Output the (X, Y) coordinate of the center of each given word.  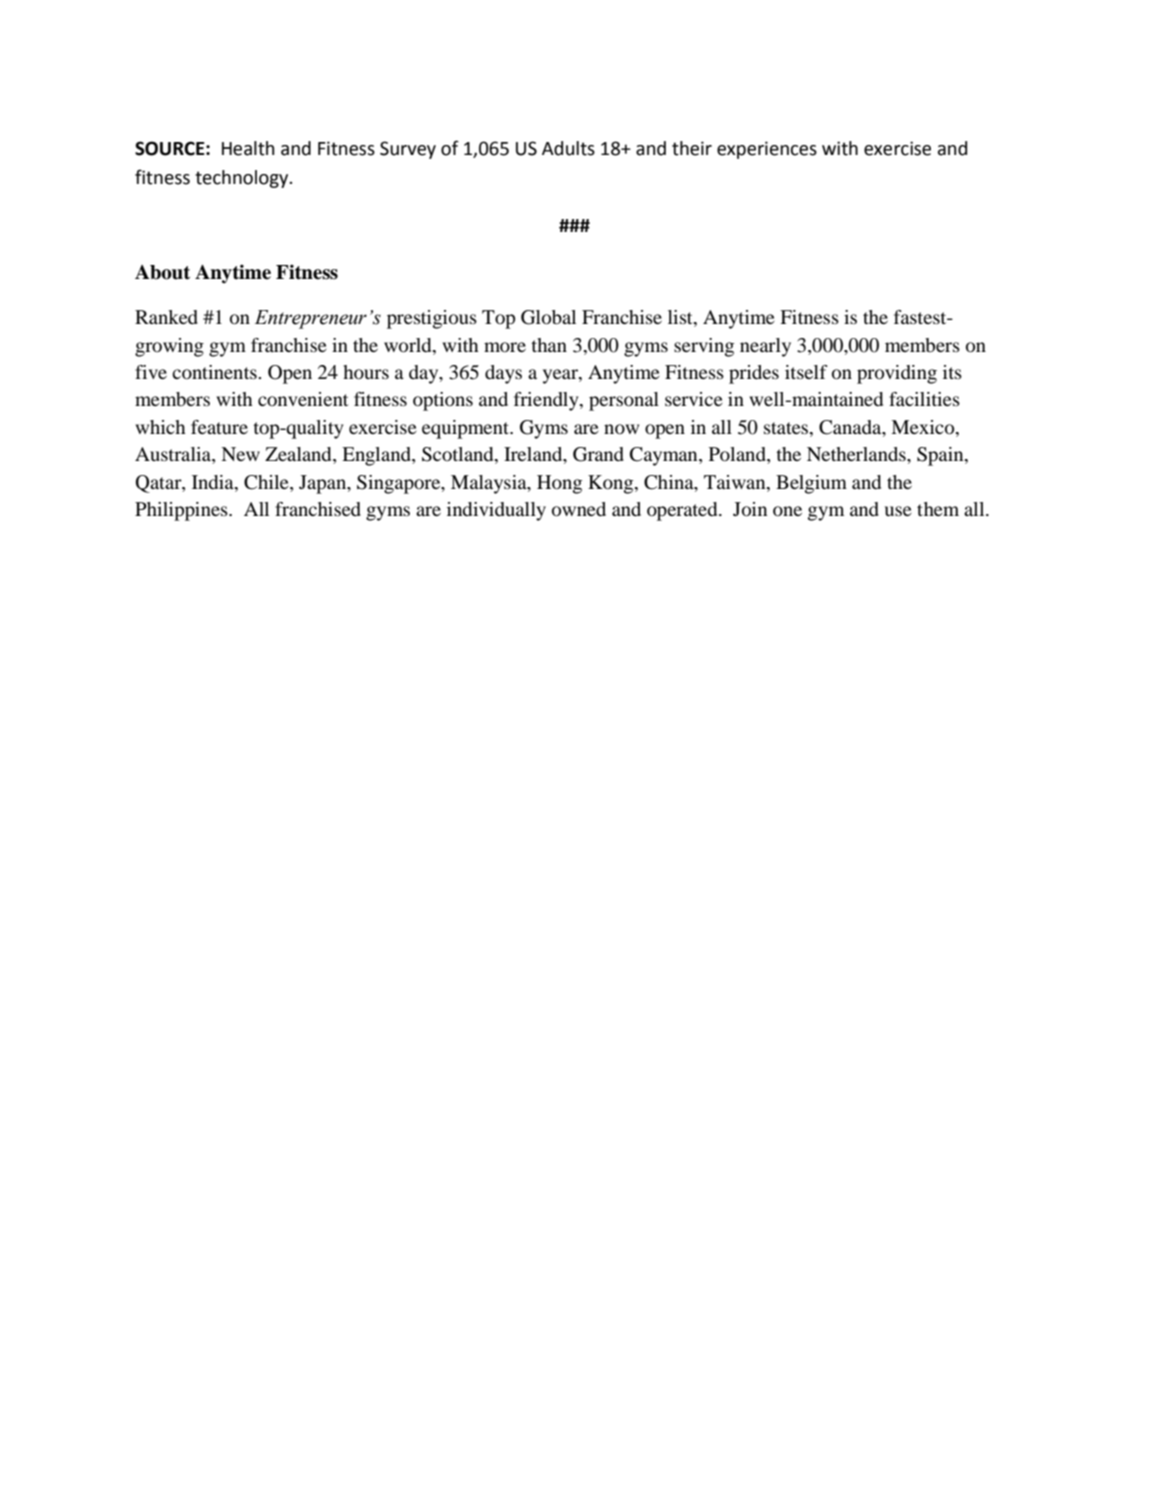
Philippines (182, 511)
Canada (851, 427)
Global (548, 317)
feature (219, 427)
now (621, 429)
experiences (767, 150)
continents (215, 372)
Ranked (166, 317)
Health (248, 148)
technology (243, 179)
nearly (765, 347)
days (503, 374)
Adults (568, 148)
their (692, 148)
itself (806, 372)
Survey (408, 150)
